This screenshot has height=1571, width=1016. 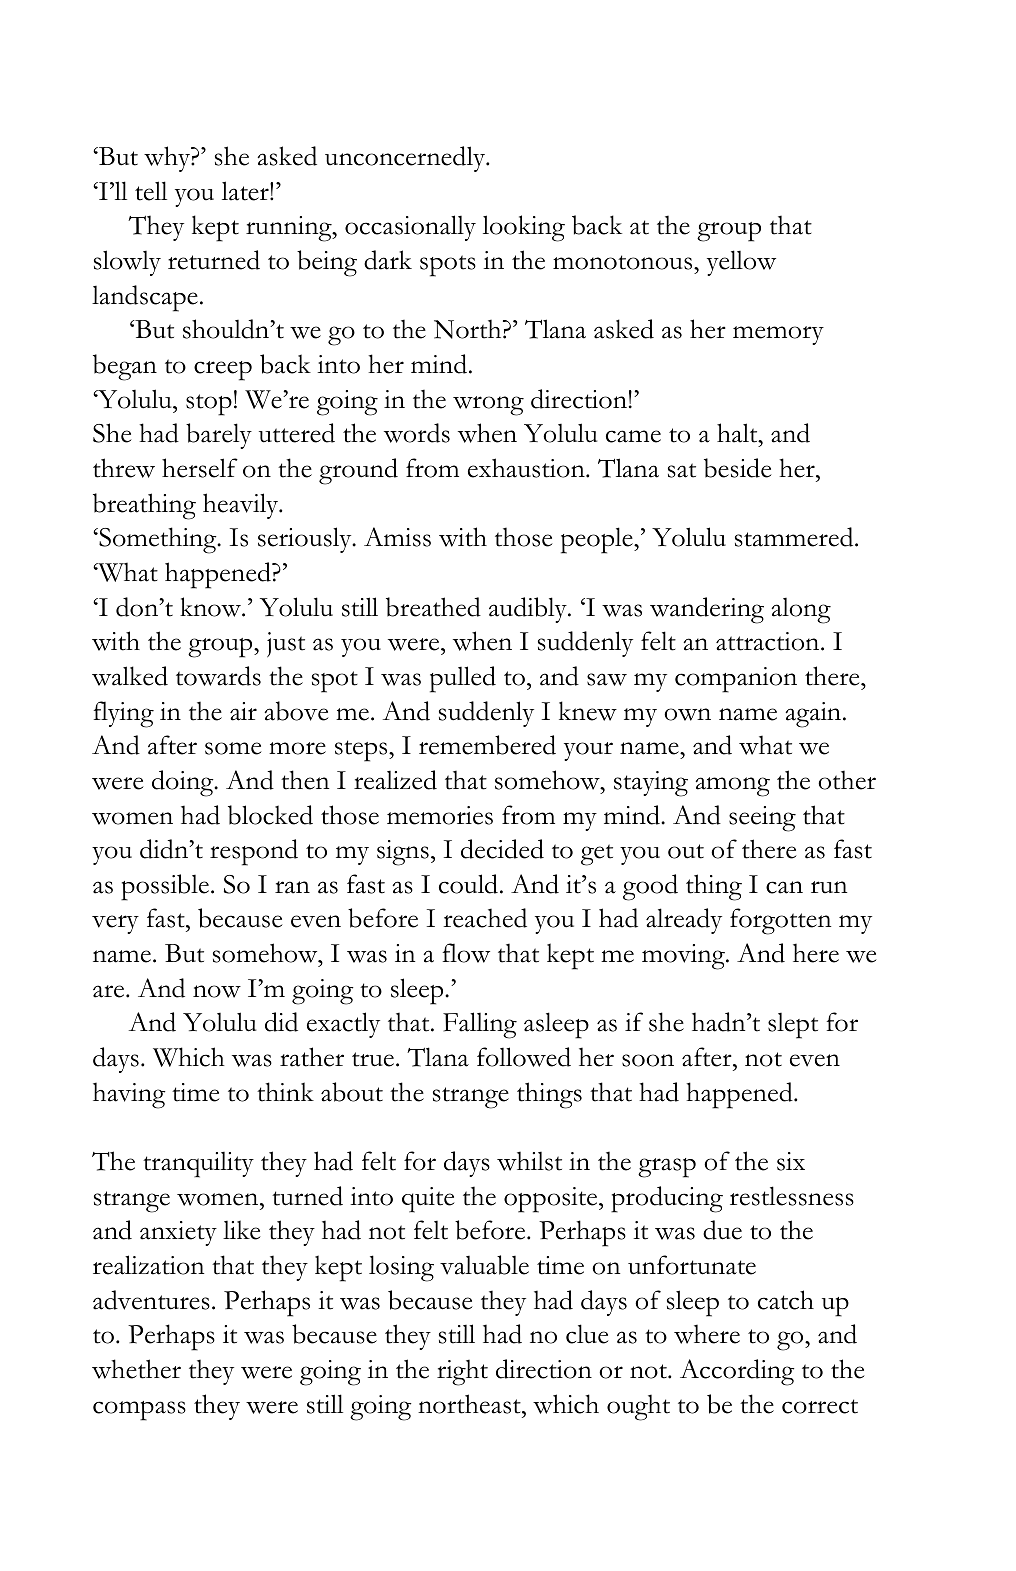 I want to click on tell, so click(x=151, y=191).
